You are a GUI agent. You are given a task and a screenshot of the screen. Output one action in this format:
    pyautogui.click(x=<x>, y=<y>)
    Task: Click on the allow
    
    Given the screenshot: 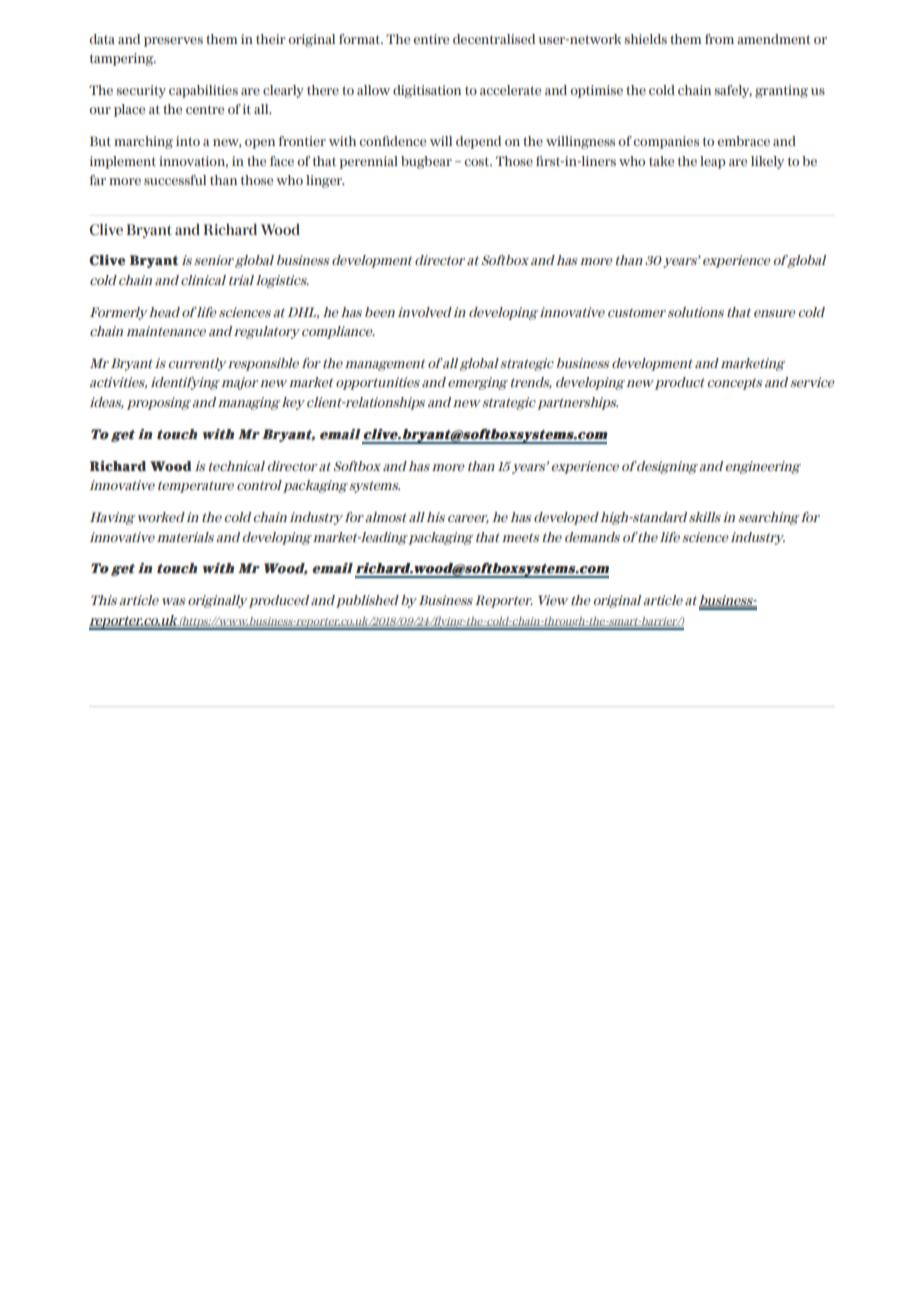 What is the action you would take?
    pyautogui.click(x=373, y=90)
